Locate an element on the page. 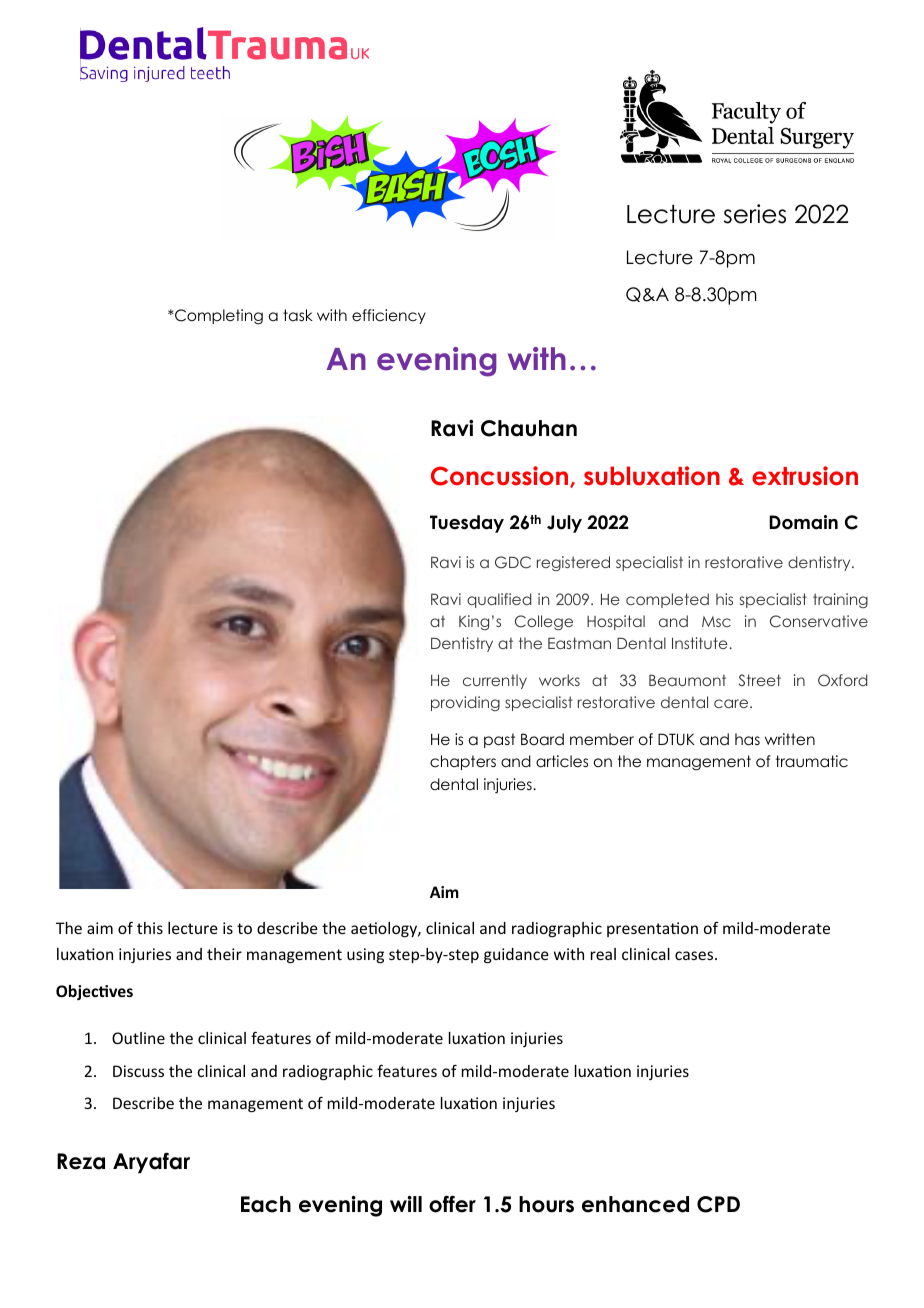 This image has height=1308, width=924. providing is located at coordinates (465, 703).
